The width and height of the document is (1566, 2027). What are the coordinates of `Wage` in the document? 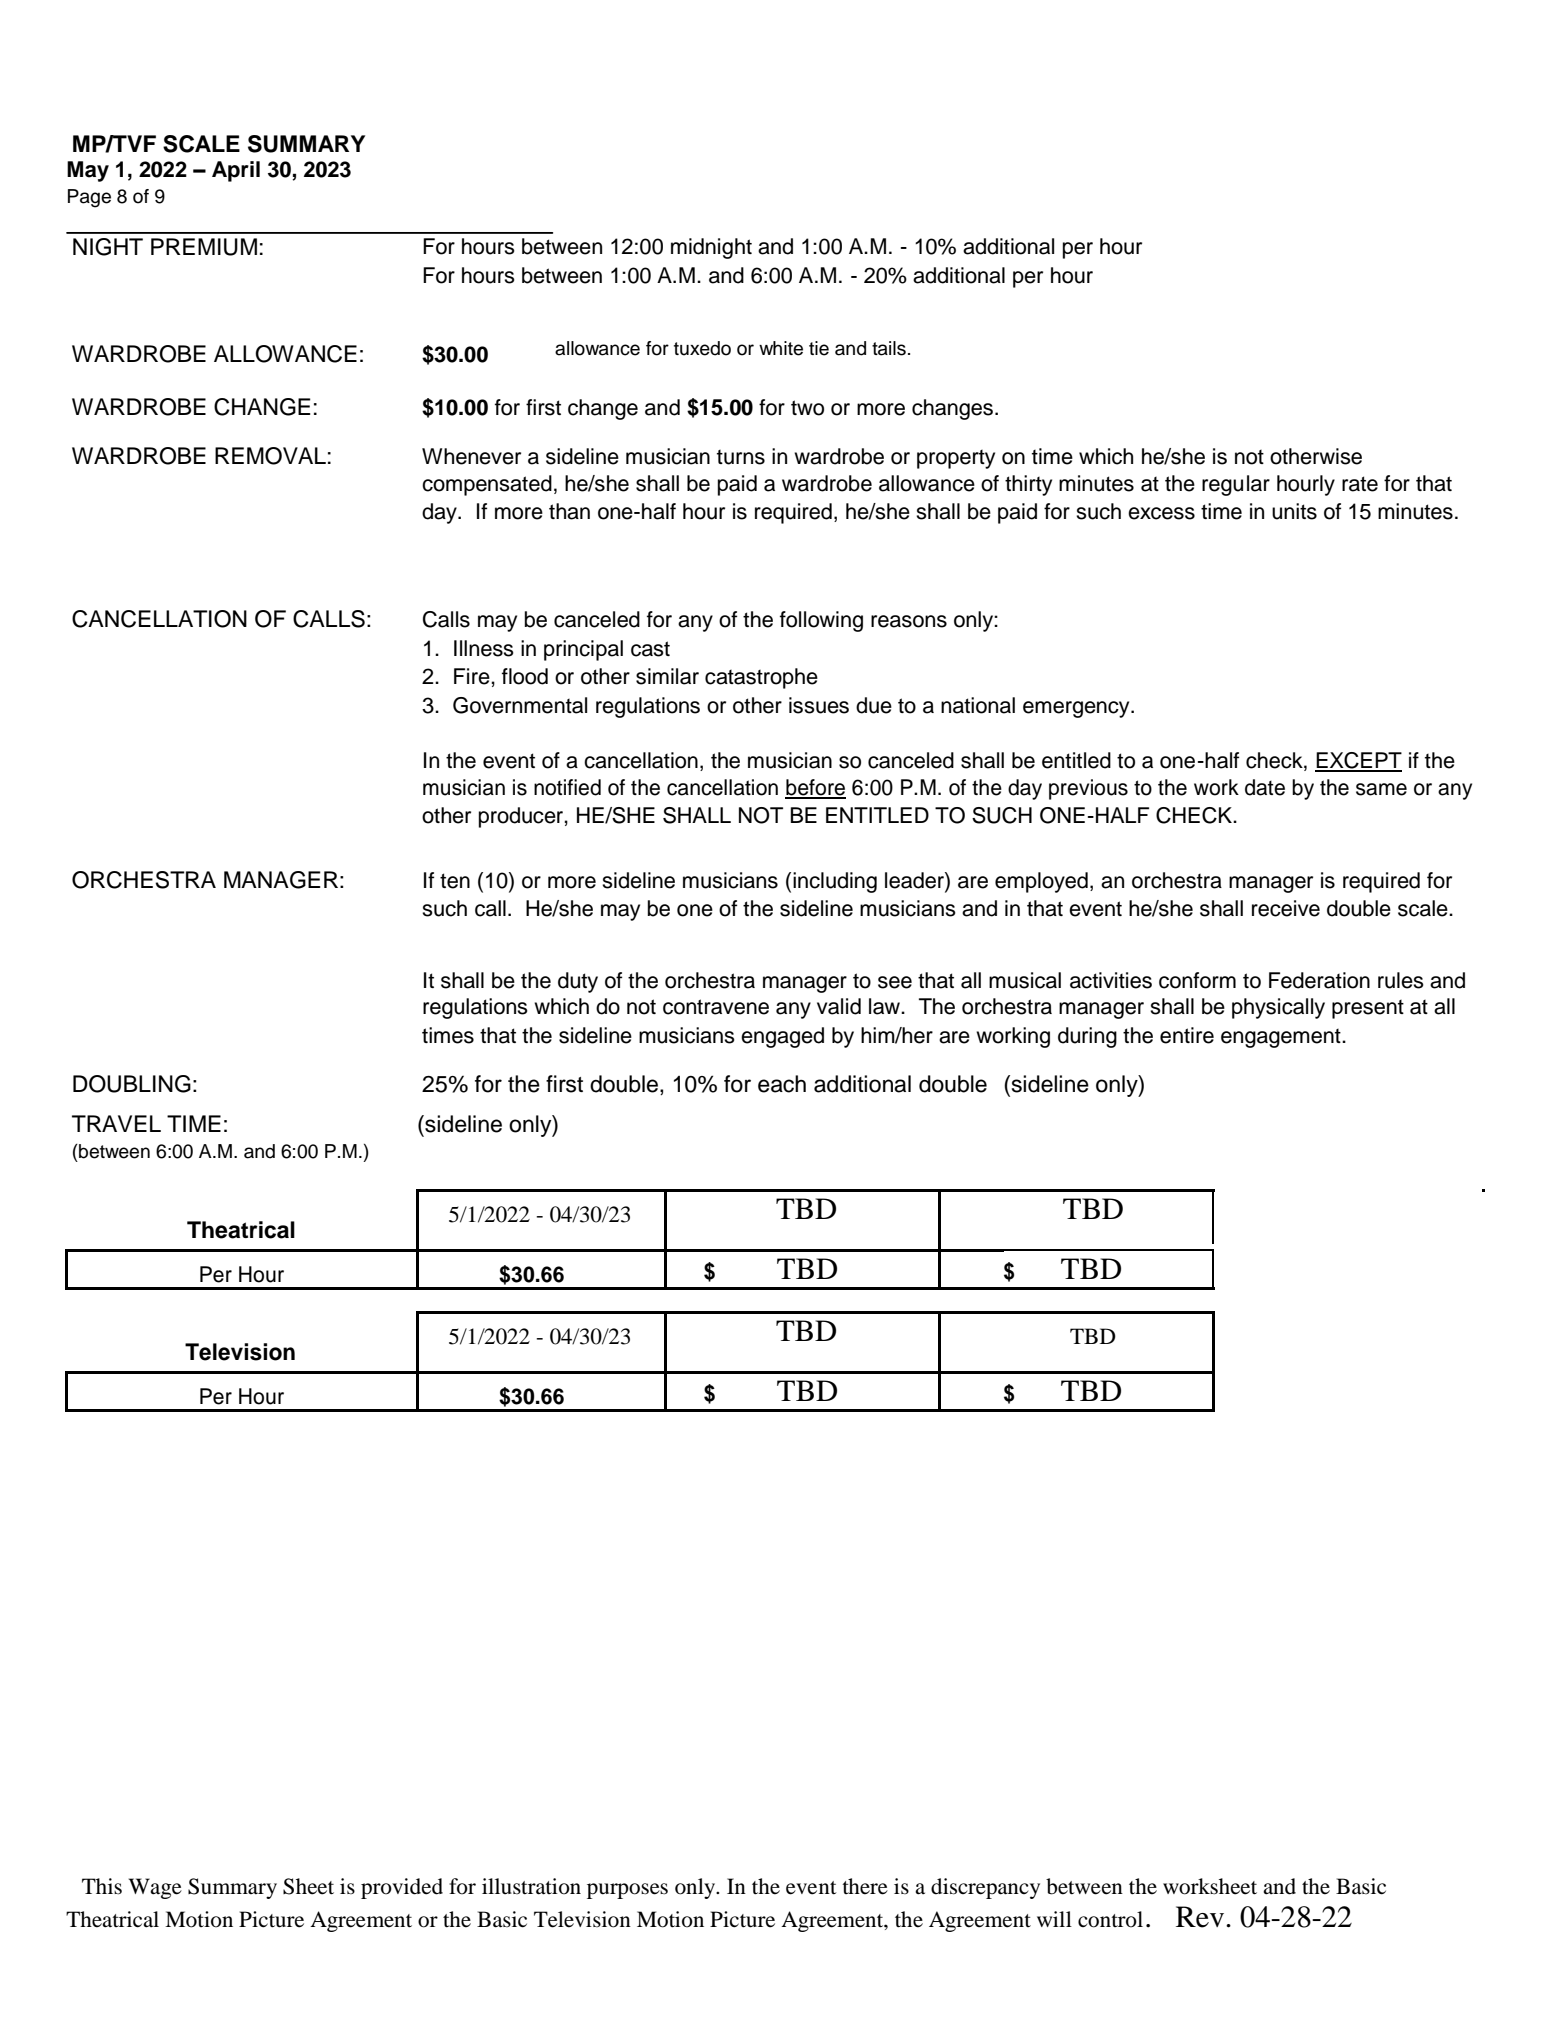 It's located at (155, 1888).
